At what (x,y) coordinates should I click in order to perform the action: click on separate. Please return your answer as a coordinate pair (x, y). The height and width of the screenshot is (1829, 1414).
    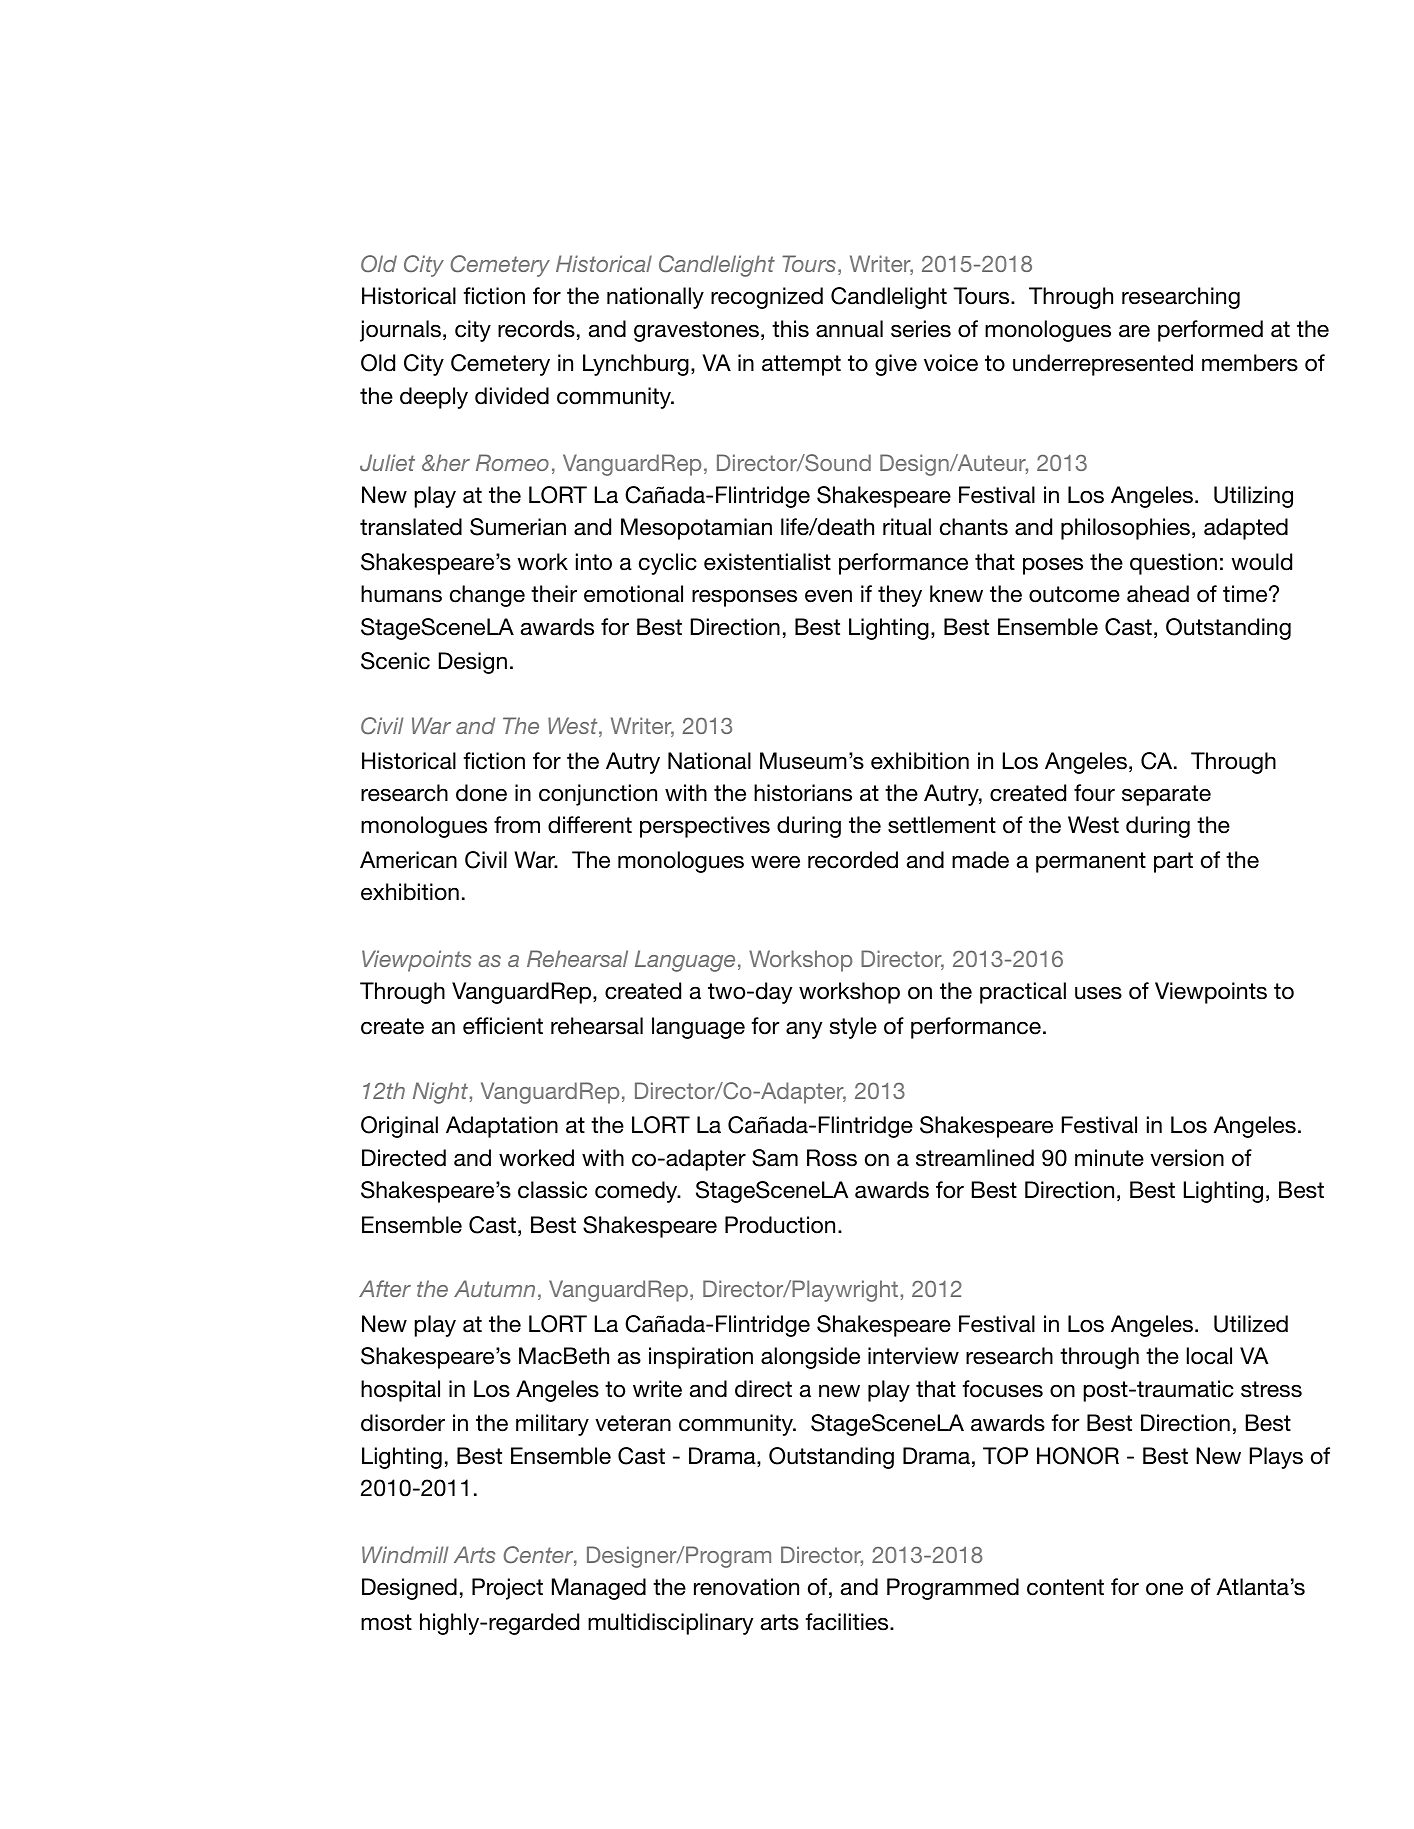
    Looking at the image, I should click on (1166, 795).
